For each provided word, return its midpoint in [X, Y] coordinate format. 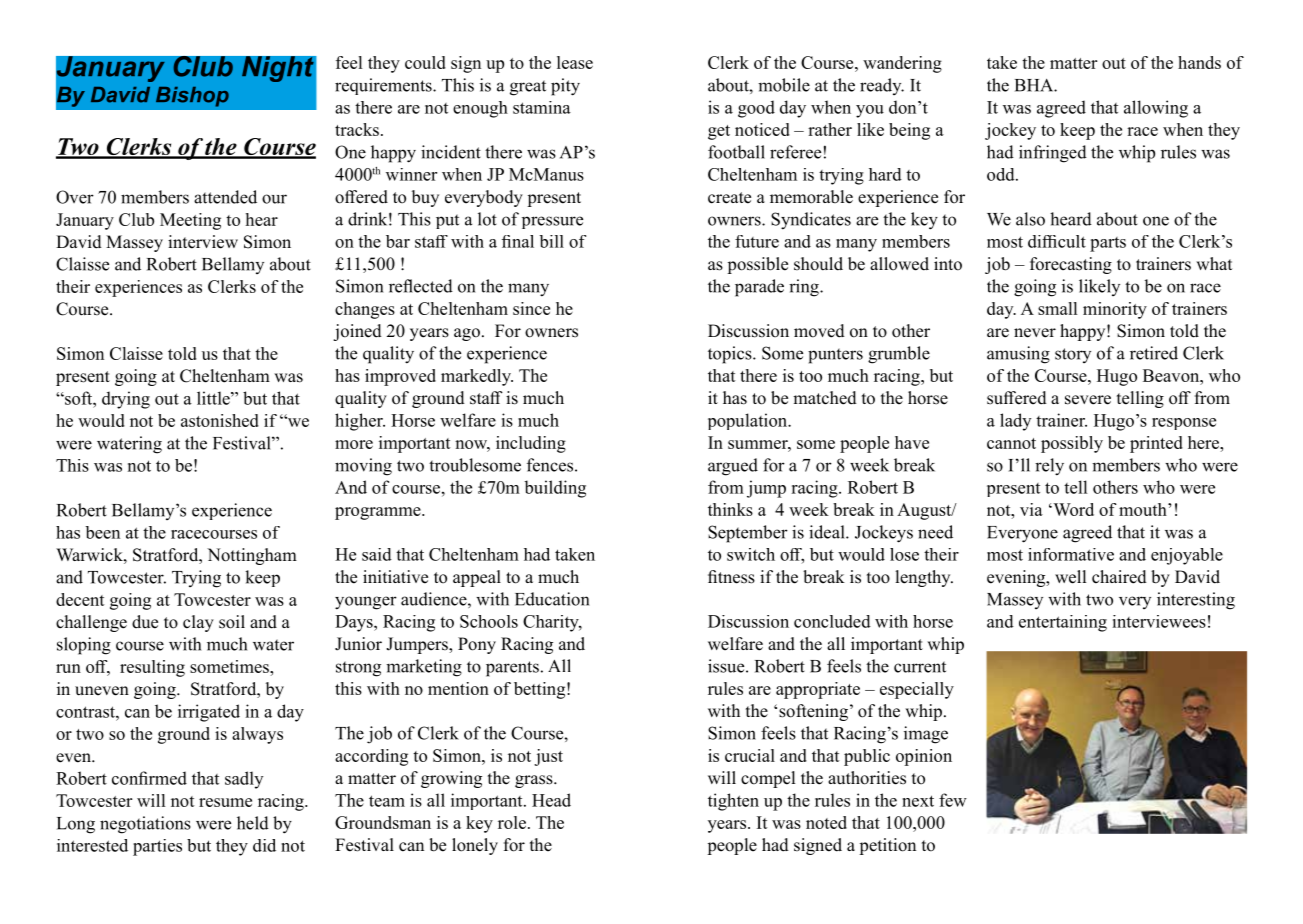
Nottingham [252, 556]
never [1035, 333]
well [1070, 577]
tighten [733, 802]
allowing [1156, 109]
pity [565, 87]
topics [731, 355]
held [253, 823]
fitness [731, 577]
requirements [384, 86]
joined [357, 332]
